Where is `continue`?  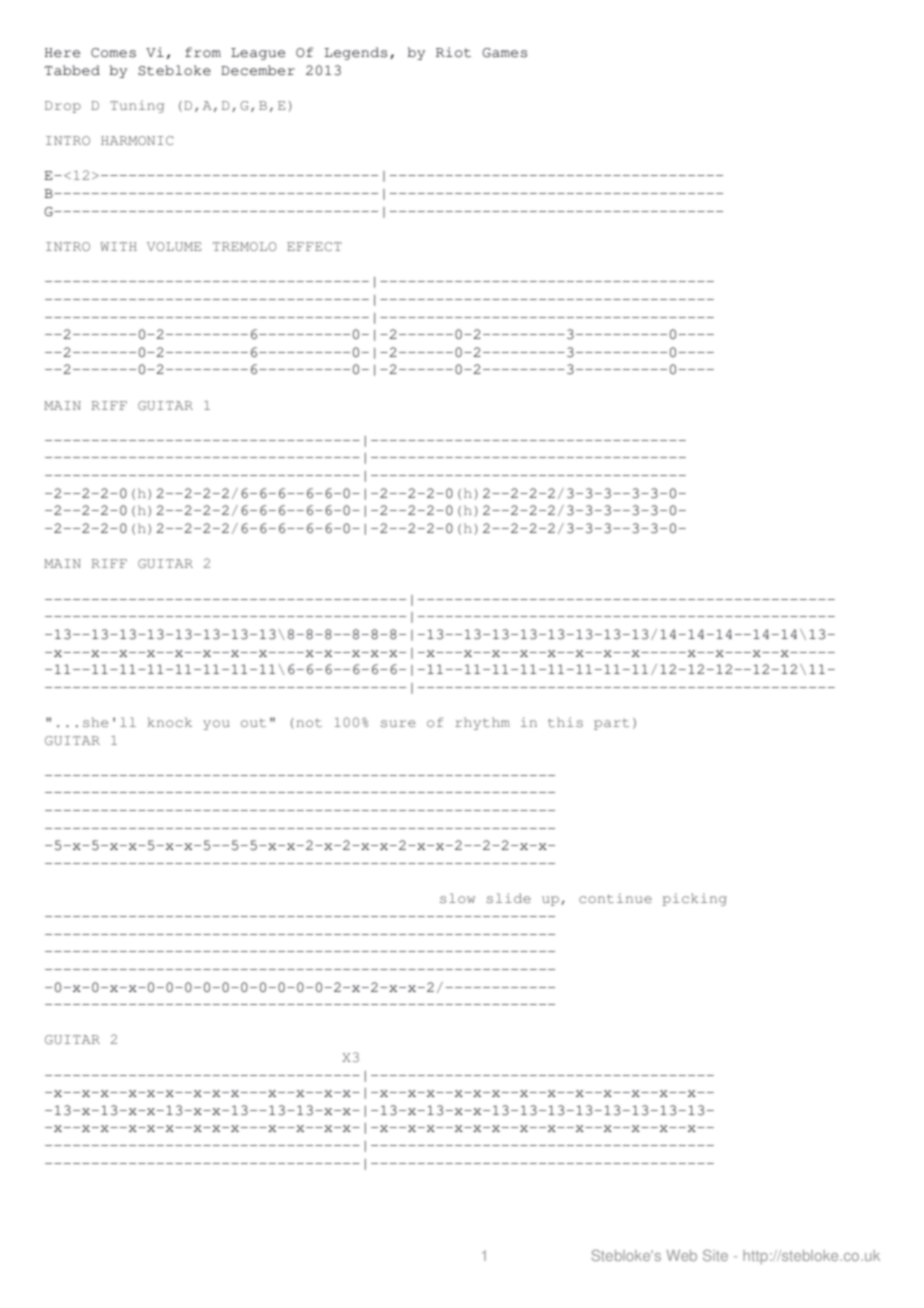 continue is located at coordinates (615, 898).
